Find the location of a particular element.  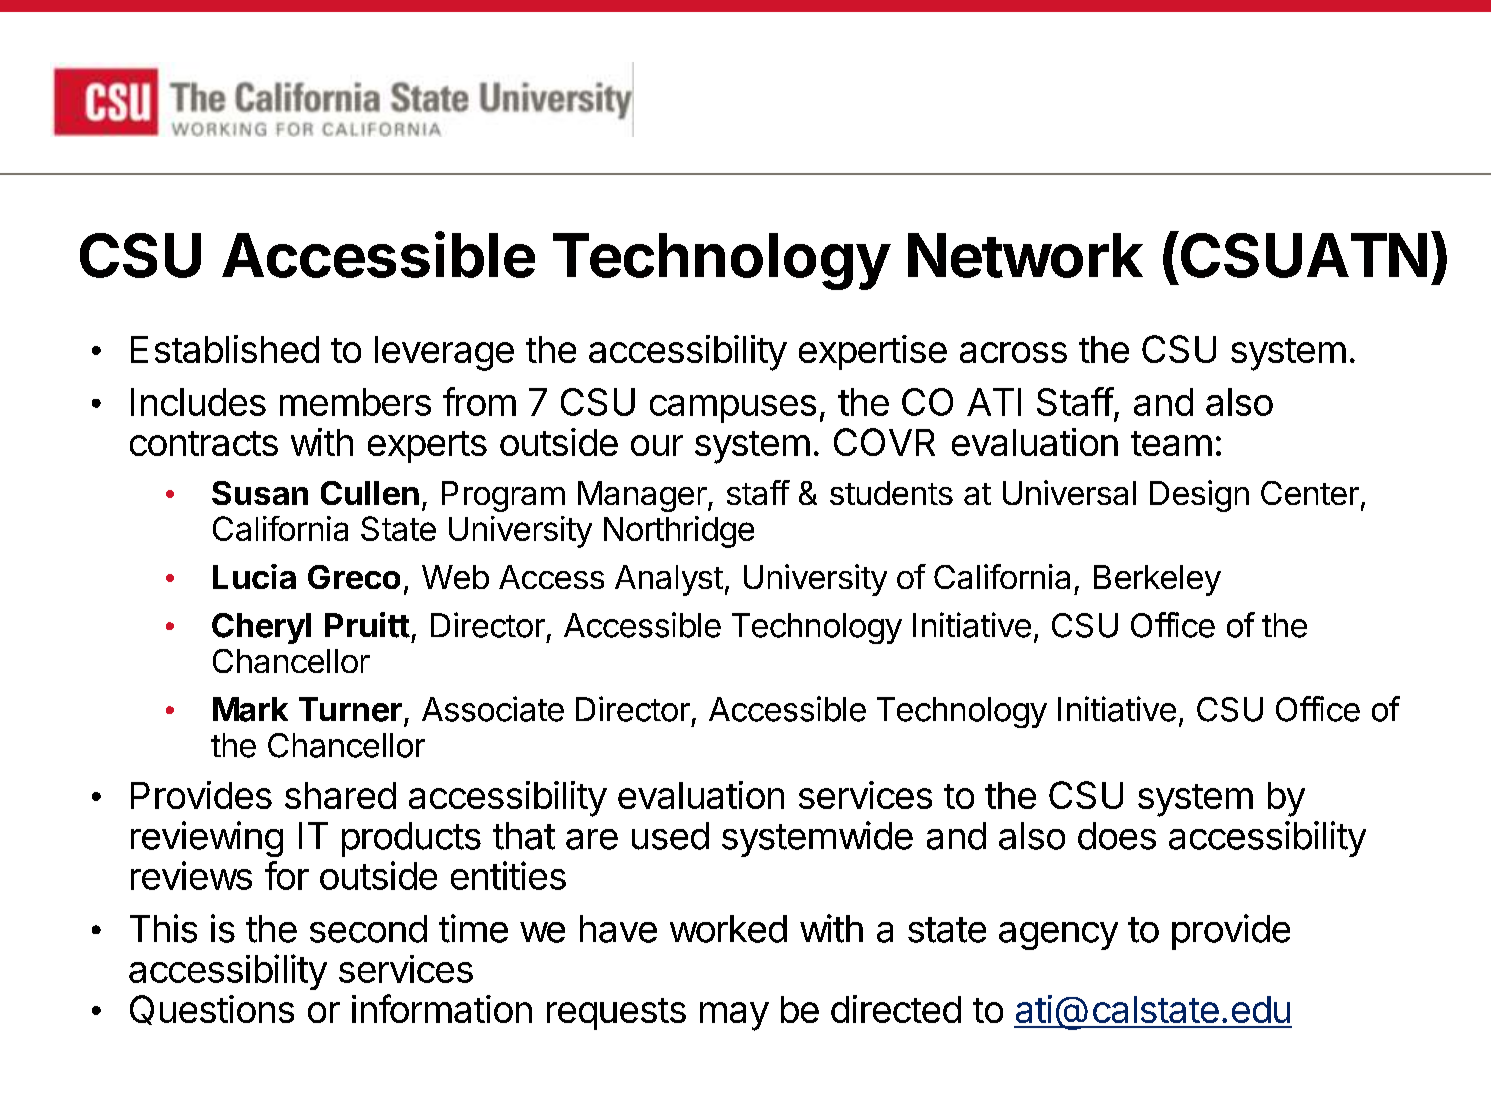

may is located at coordinates (734, 1016).
